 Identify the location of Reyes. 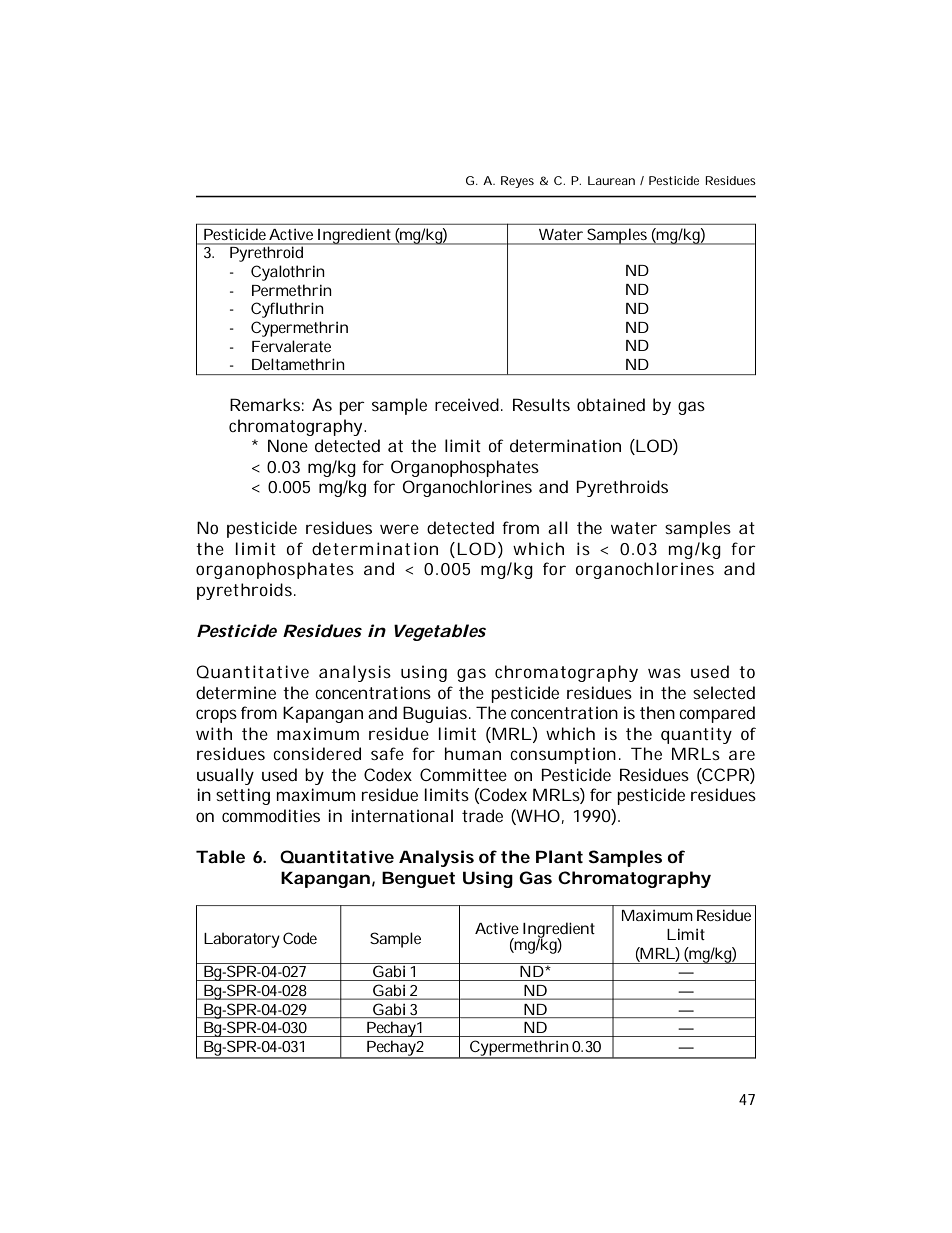
(517, 182).
